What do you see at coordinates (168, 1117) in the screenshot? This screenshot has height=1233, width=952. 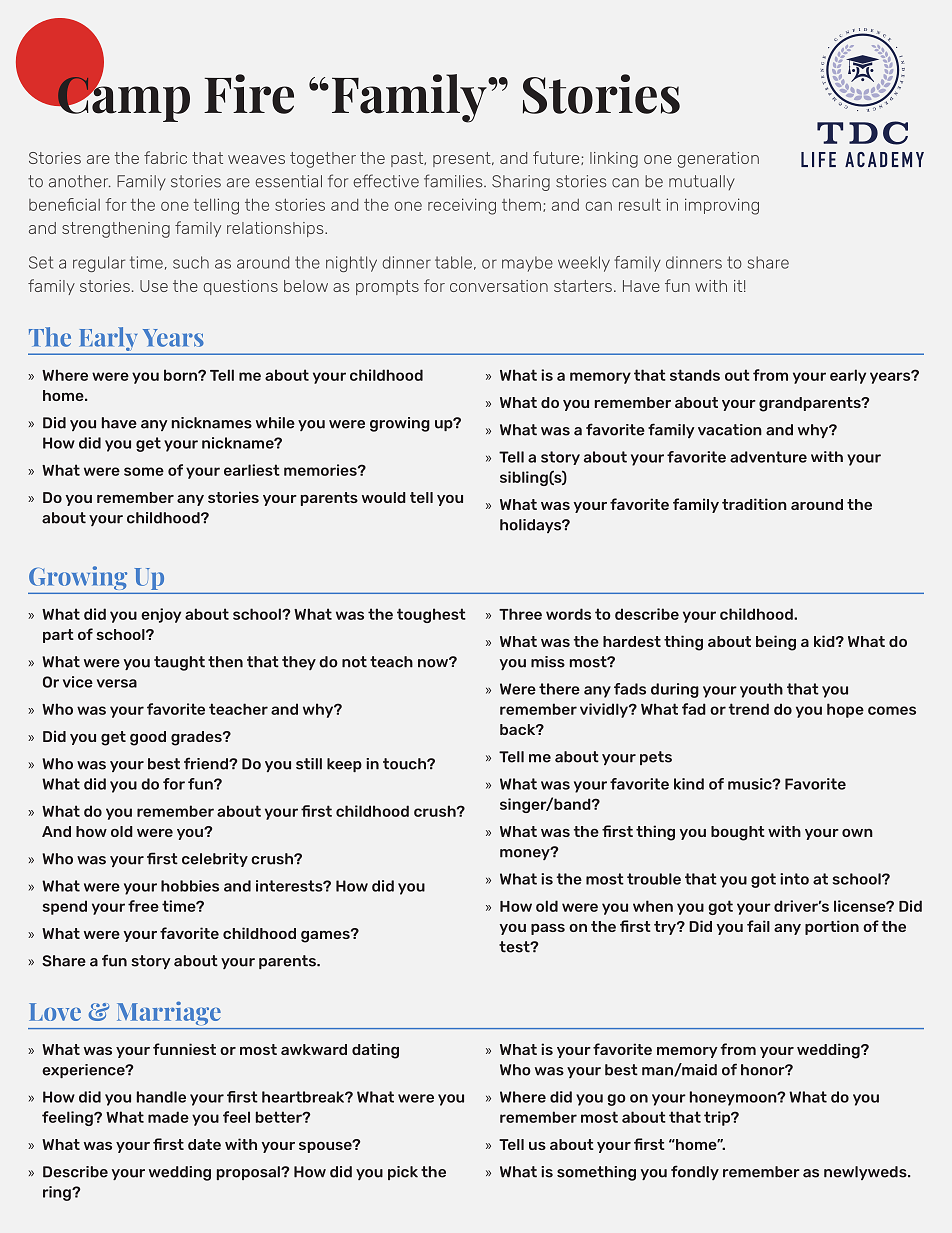 I see `made` at bounding box center [168, 1117].
